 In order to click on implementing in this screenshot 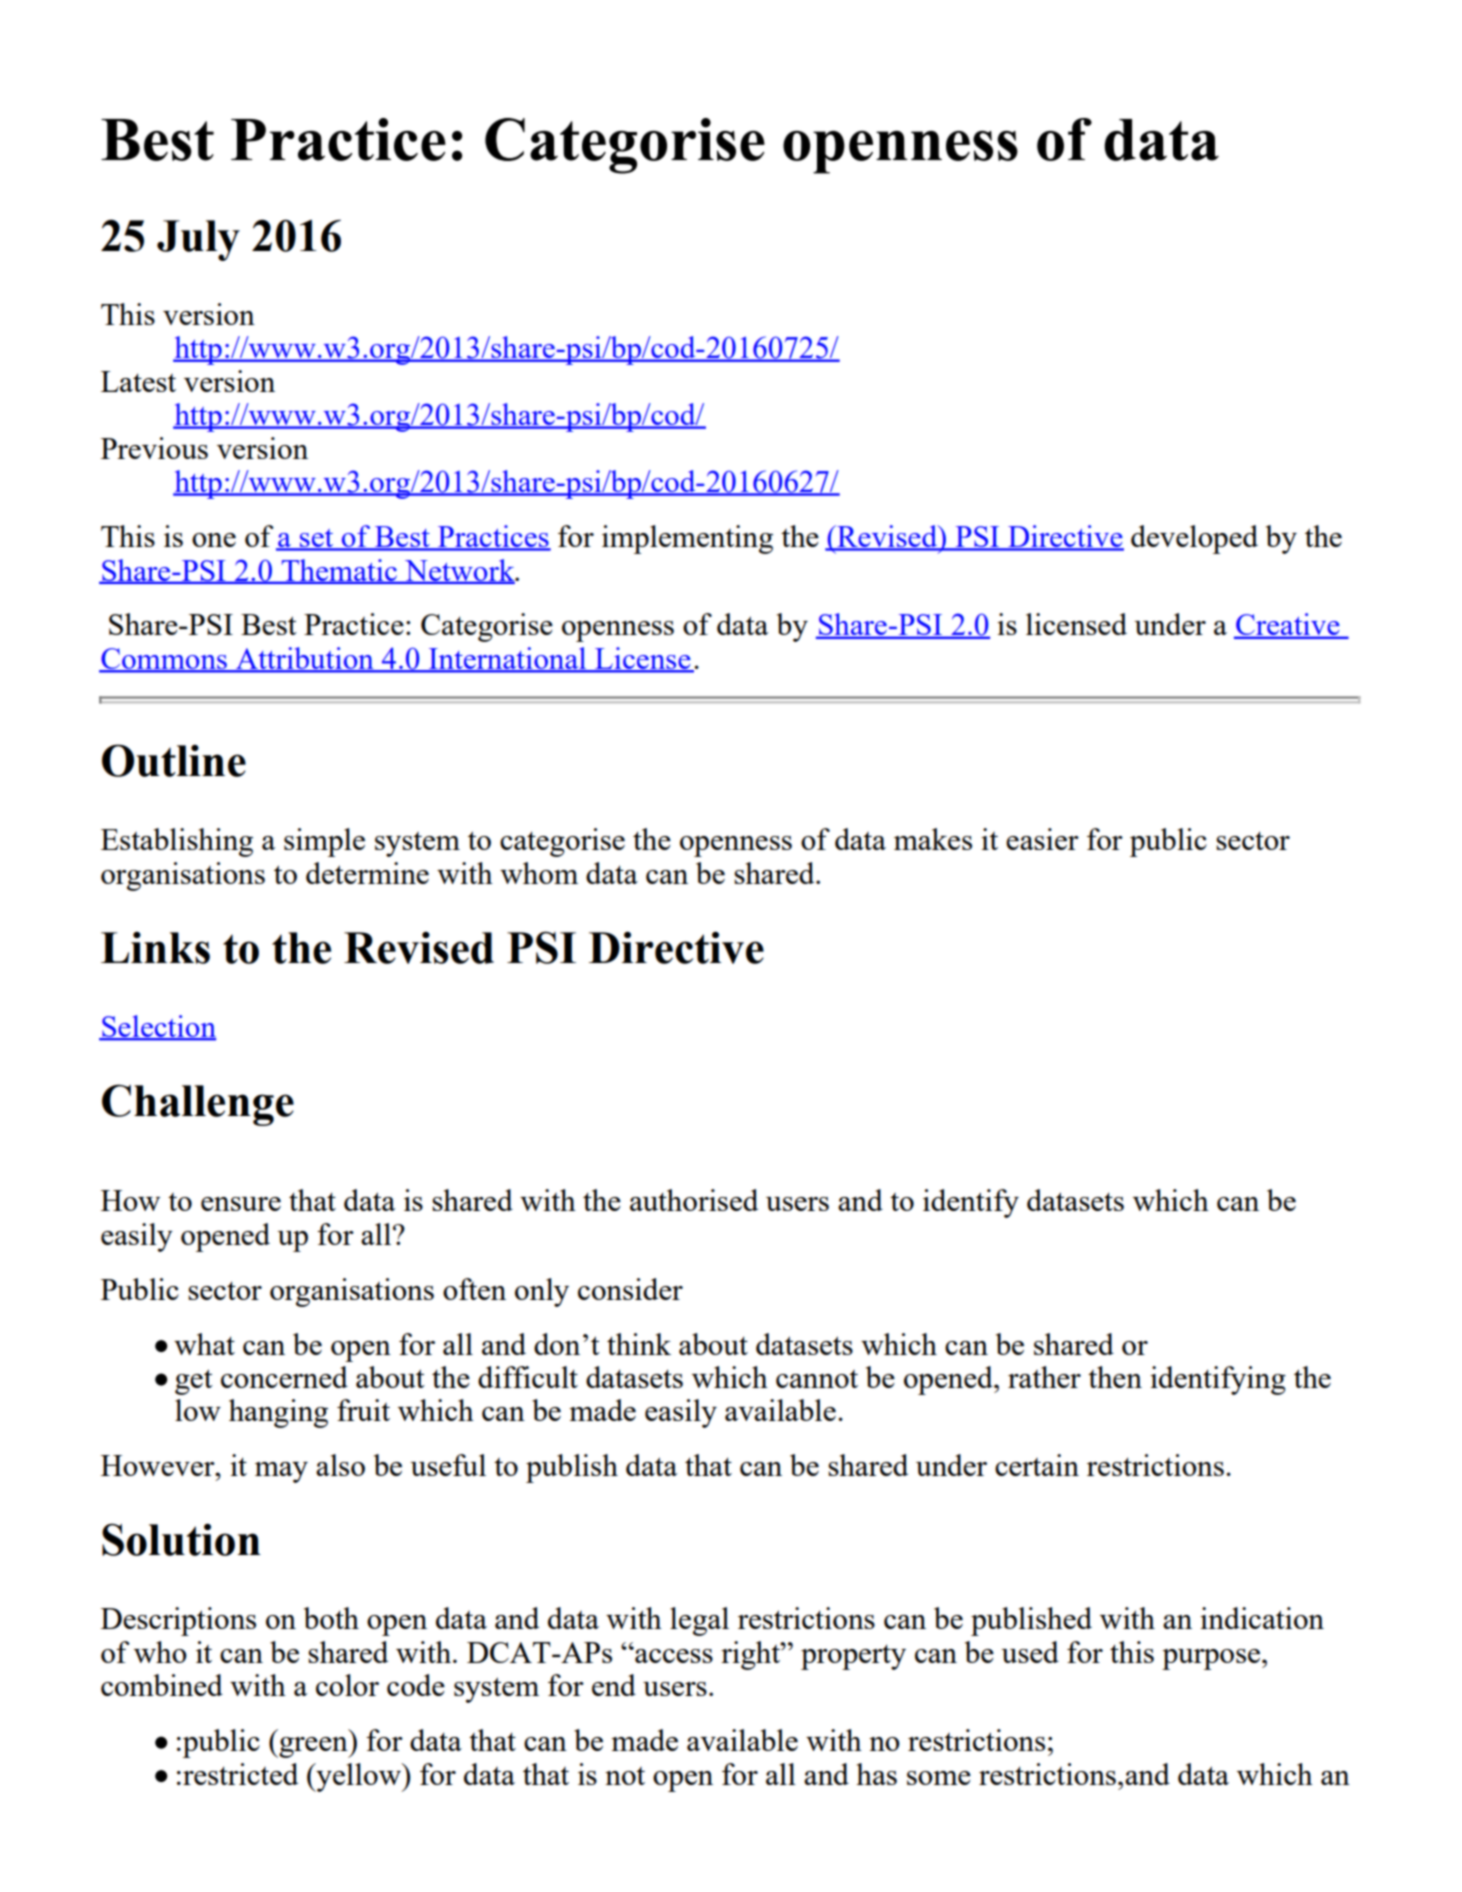, I will do `click(687, 539)`.
